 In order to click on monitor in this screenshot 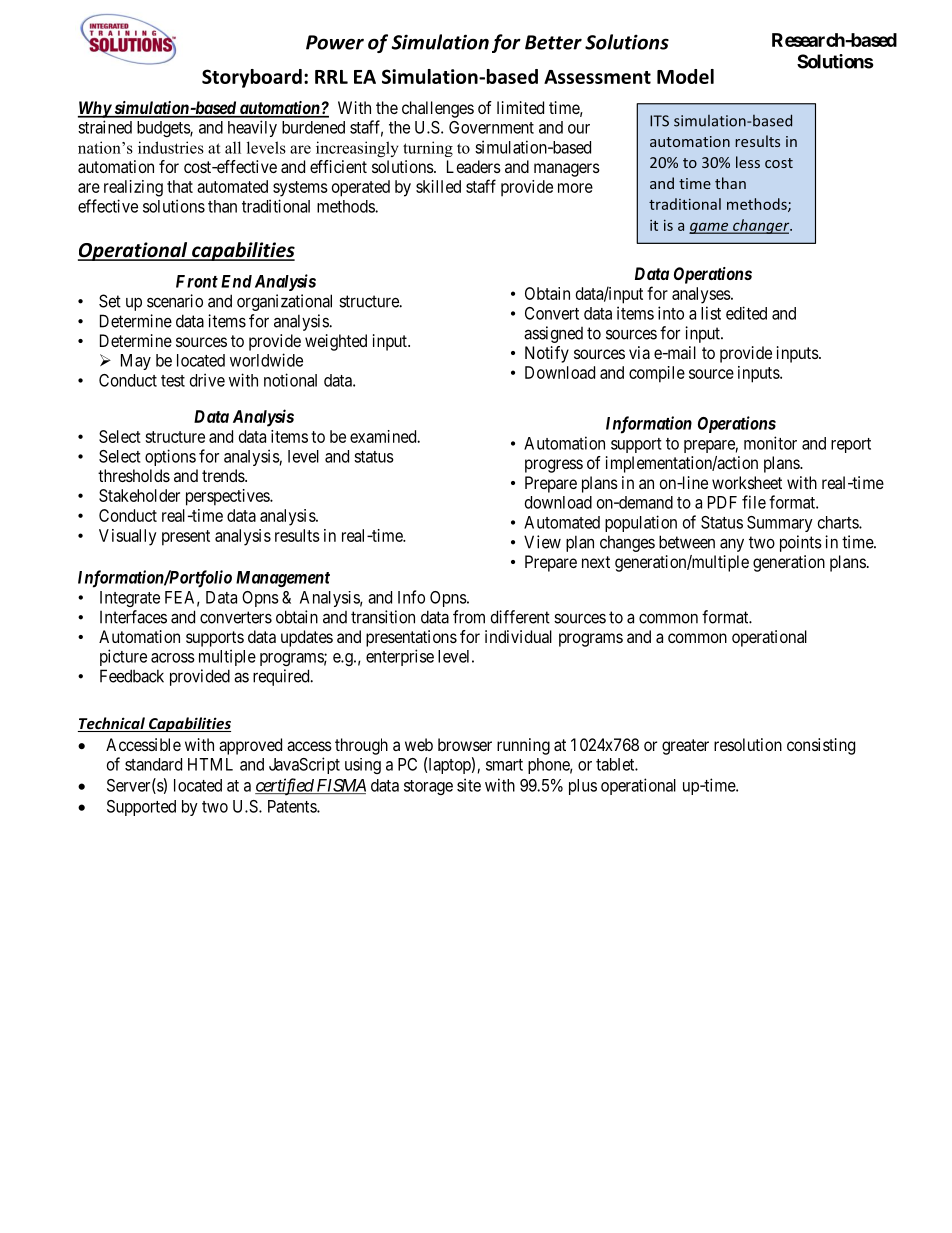, I will do `click(770, 443)`.
